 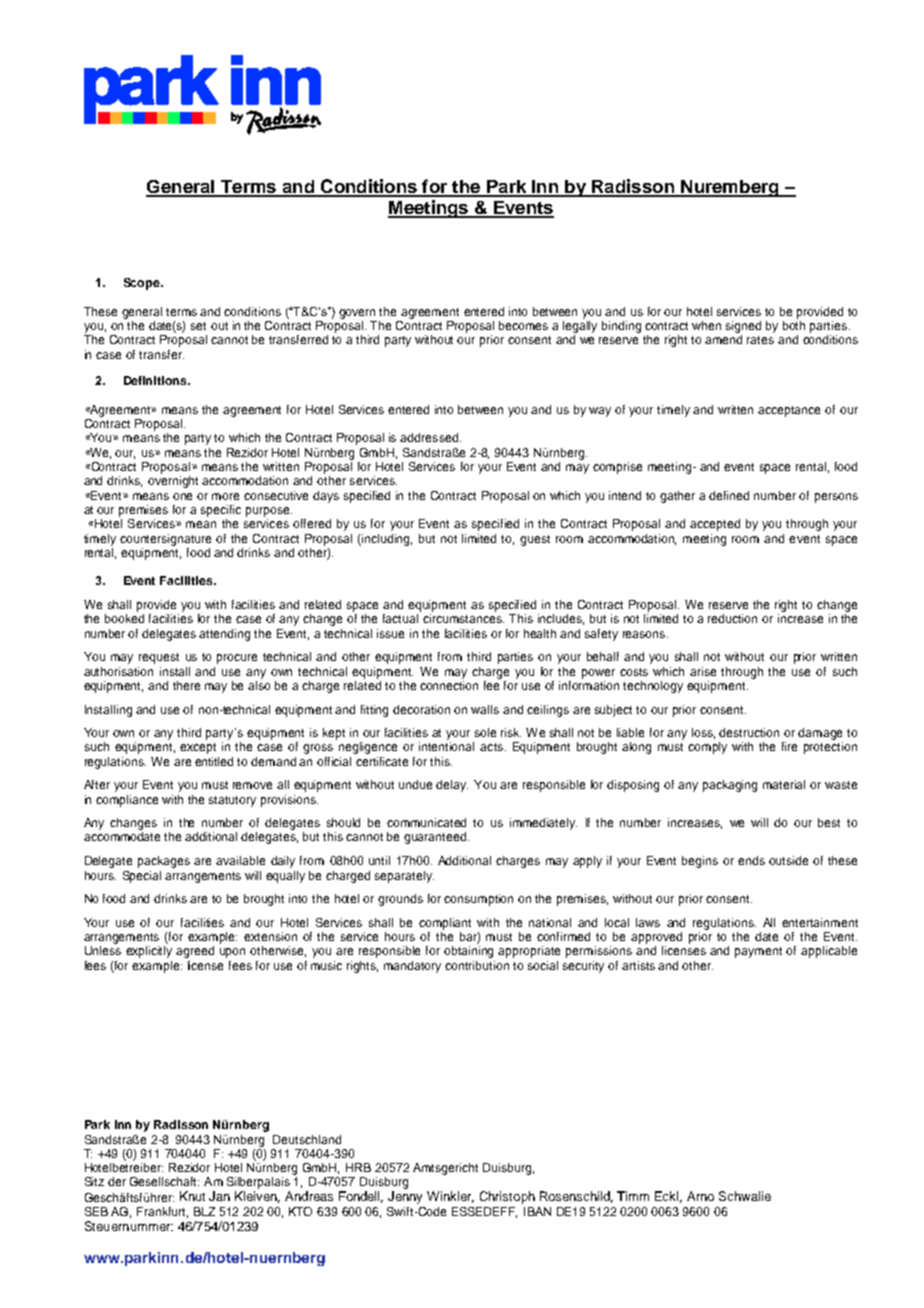 I want to click on Winkler, so click(x=450, y=1197).
